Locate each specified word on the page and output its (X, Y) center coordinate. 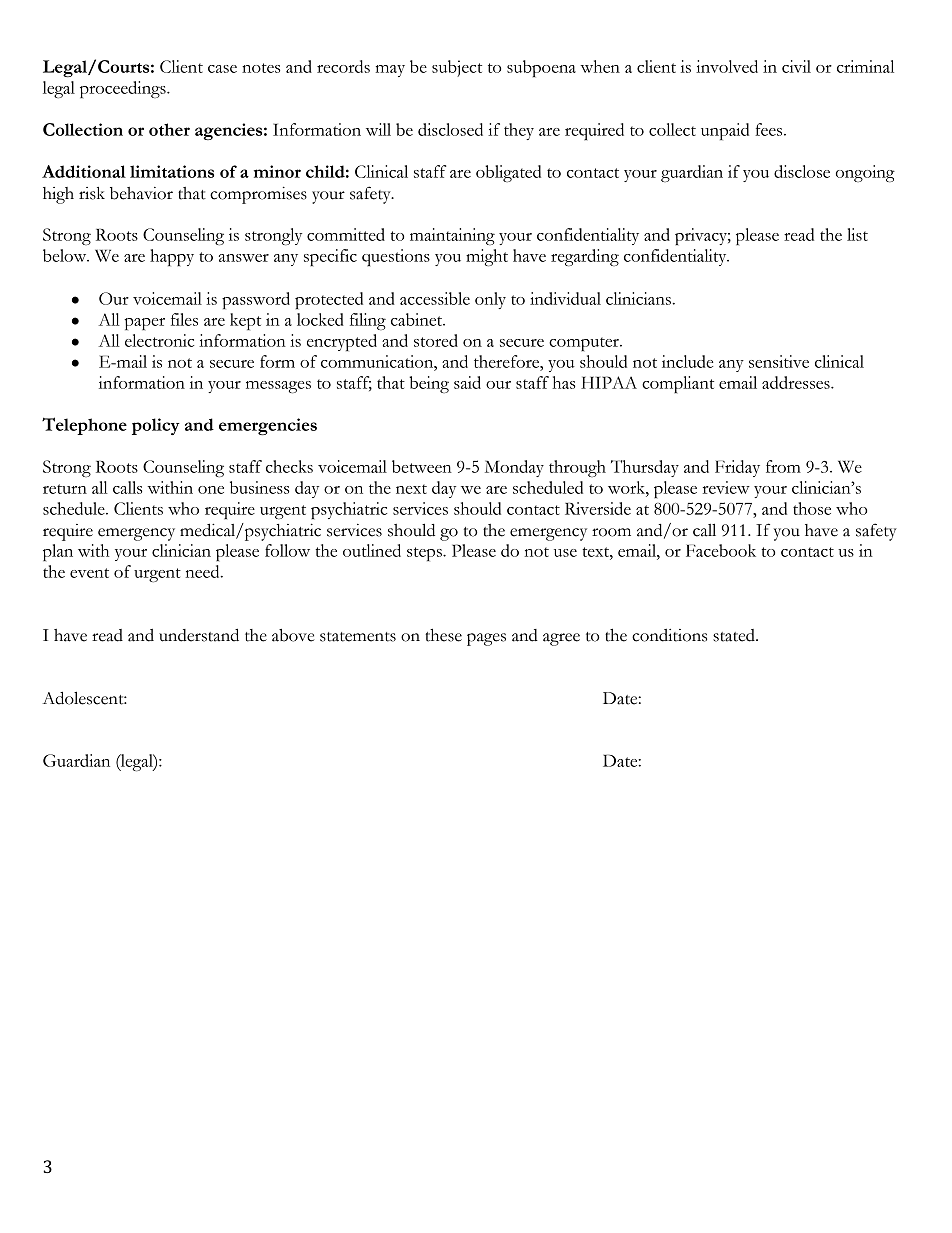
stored (436, 340)
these (443, 635)
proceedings (124, 89)
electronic (159, 340)
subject (457, 68)
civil (796, 66)
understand (199, 635)
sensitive (779, 361)
